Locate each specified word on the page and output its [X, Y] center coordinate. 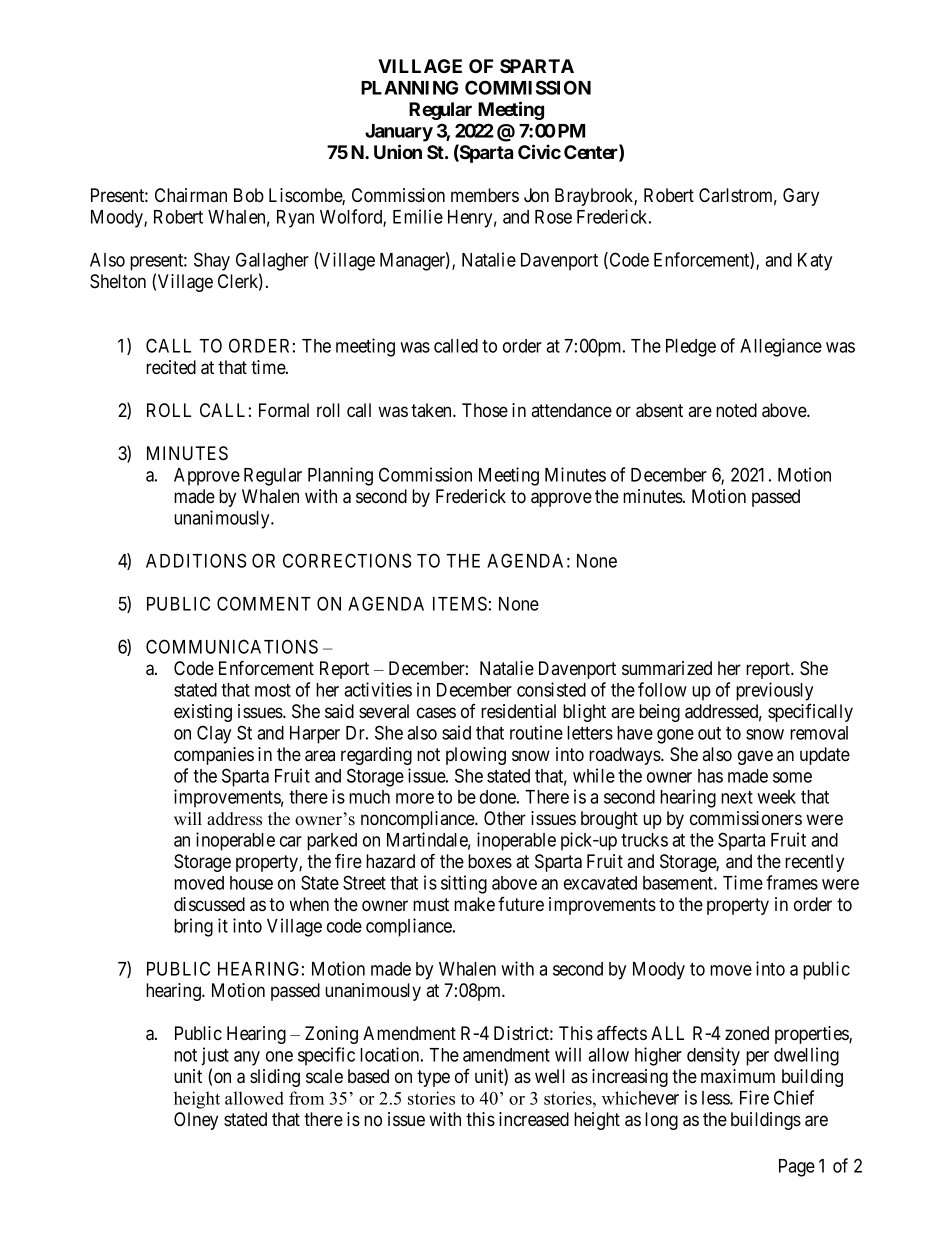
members [485, 195]
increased [534, 1119]
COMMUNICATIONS [232, 646]
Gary [801, 197]
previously [774, 691]
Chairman [191, 195]
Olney [196, 1121]
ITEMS [460, 603]
